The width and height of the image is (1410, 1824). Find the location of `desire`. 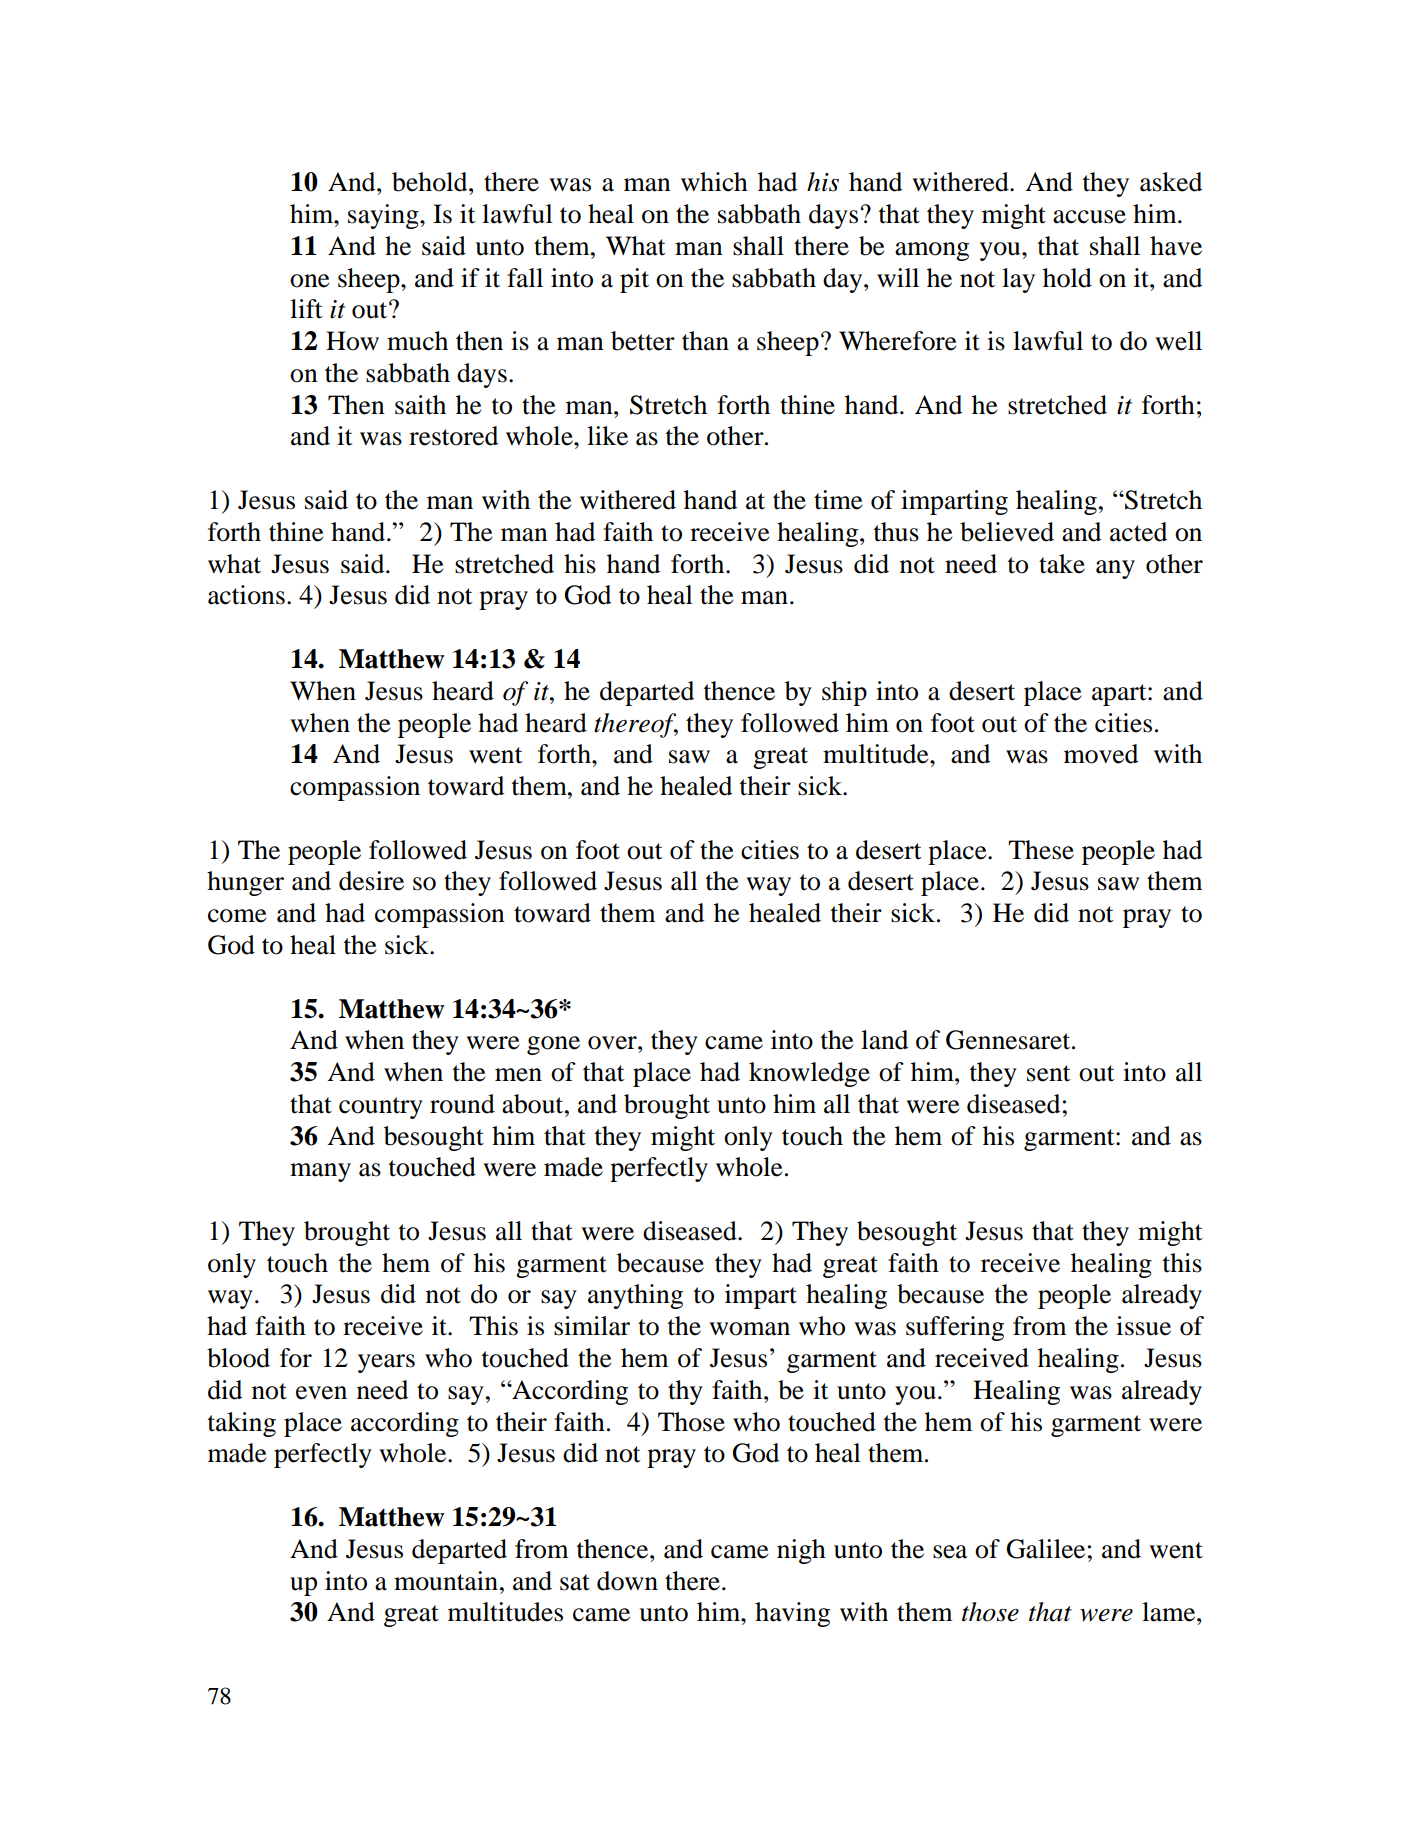

desire is located at coordinates (371, 881).
